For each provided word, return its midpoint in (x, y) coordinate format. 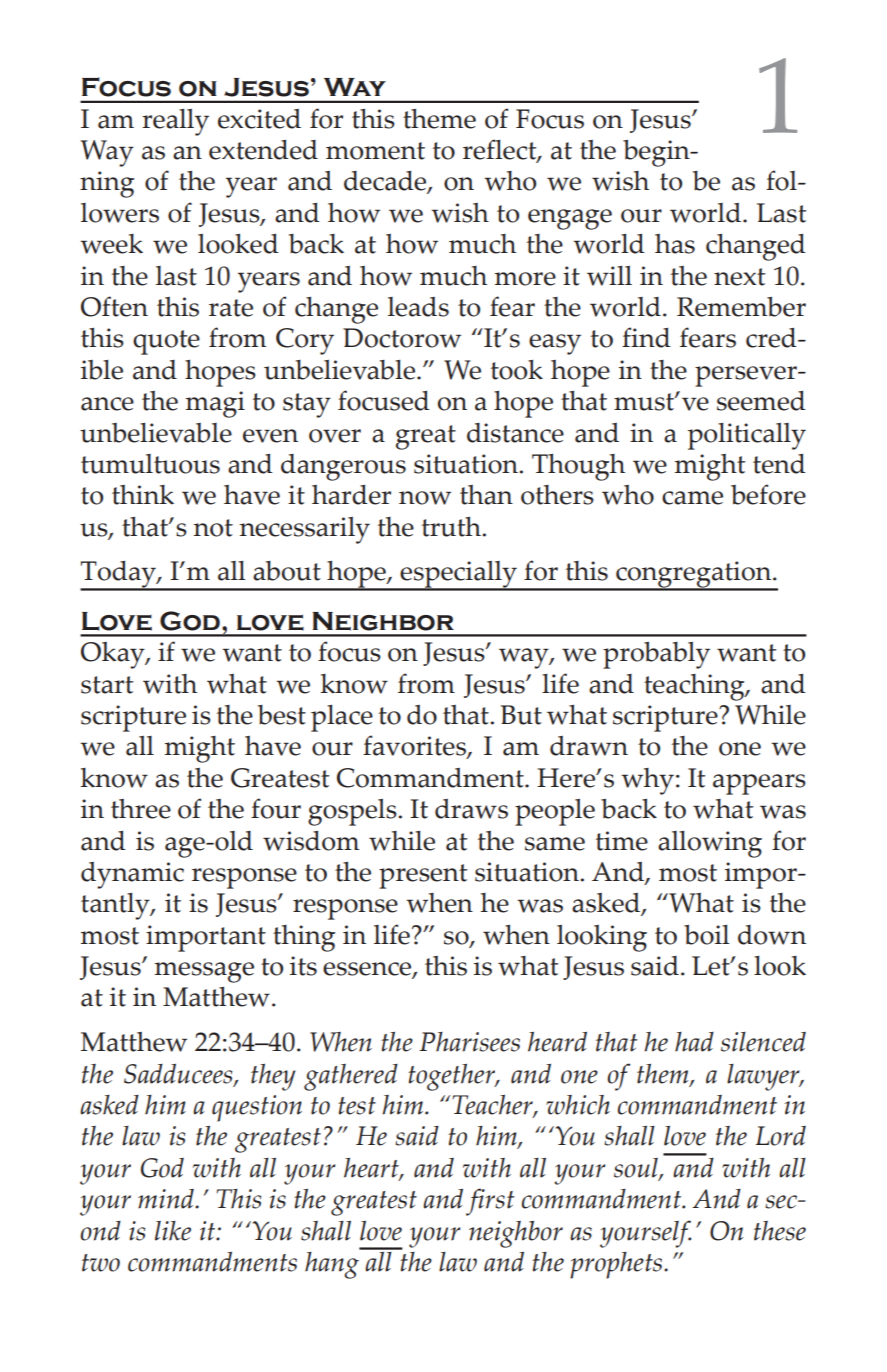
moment (375, 151)
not (213, 528)
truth (452, 527)
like (173, 1231)
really (175, 122)
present (423, 876)
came (692, 498)
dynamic (132, 875)
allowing (710, 844)
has (675, 244)
